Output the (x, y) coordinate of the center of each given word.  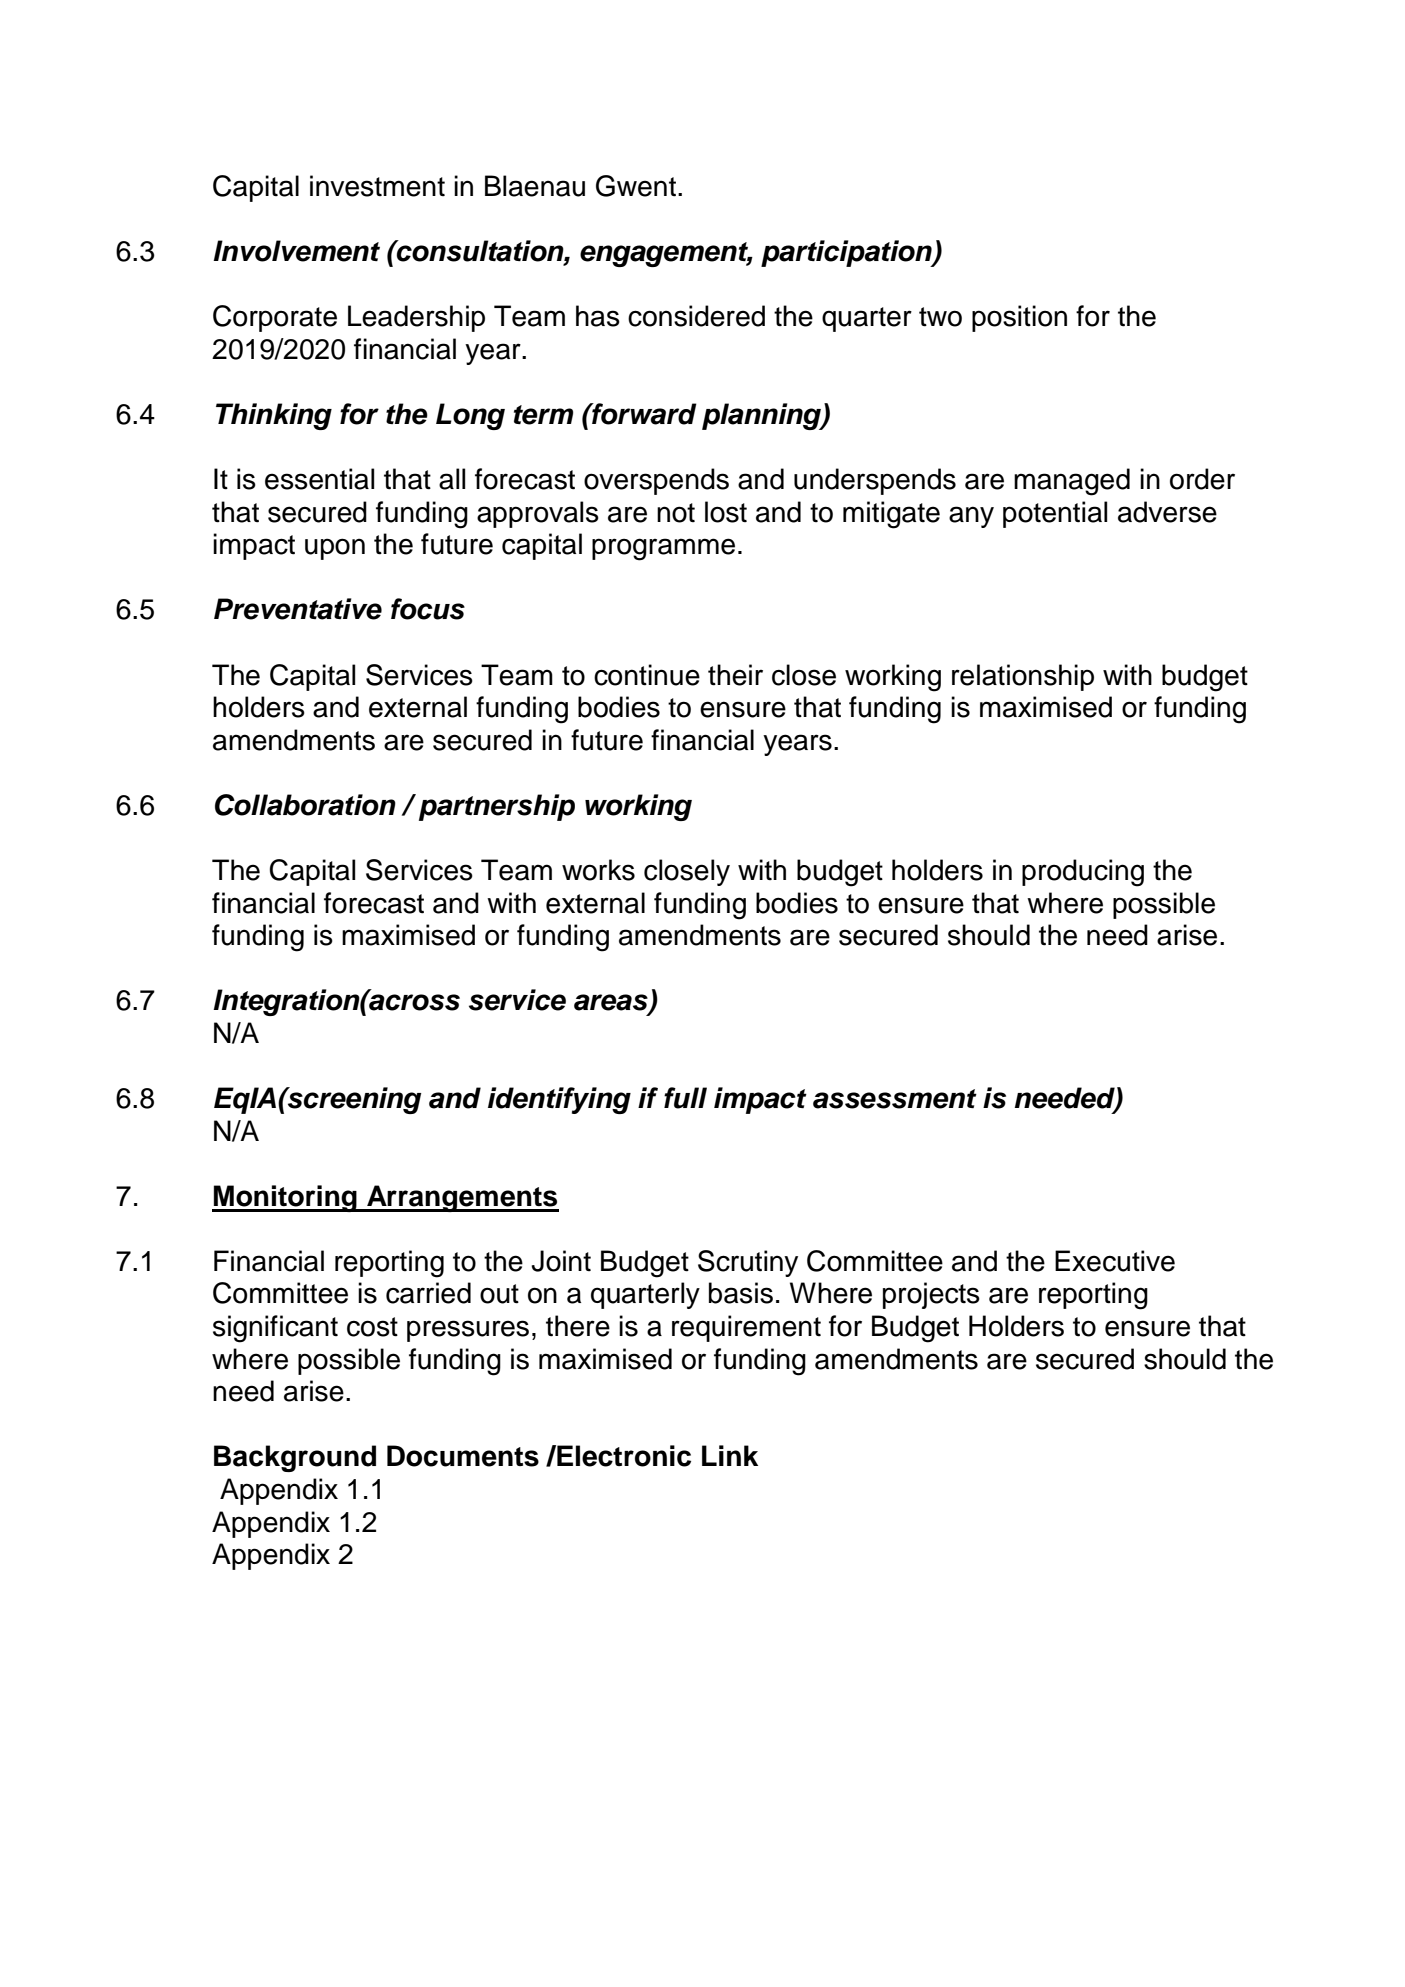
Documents (463, 1456)
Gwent (636, 186)
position (1019, 318)
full (685, 1098)
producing (1083, 873)
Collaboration (305, 805)
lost (726, 512)
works (598, 870)
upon (335, 549)
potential (1055, 514)
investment (377, 186)
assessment (895, 1099)
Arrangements (462, 1198)
